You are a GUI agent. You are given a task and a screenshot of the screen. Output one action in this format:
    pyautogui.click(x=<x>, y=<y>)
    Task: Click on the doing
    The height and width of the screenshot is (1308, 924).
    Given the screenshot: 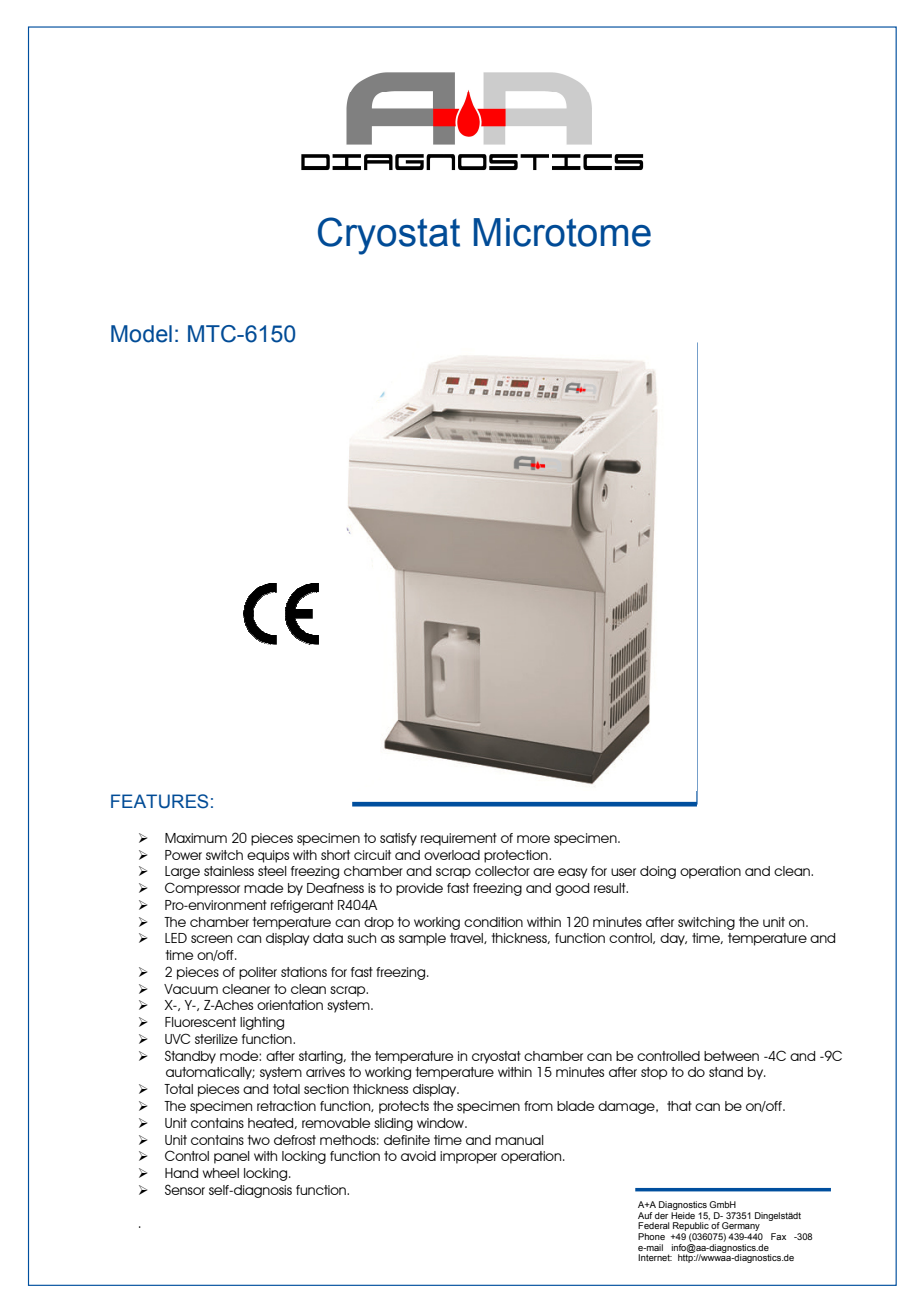 What is the action you would take?
    pyautogui.click(x=658, y=872)
